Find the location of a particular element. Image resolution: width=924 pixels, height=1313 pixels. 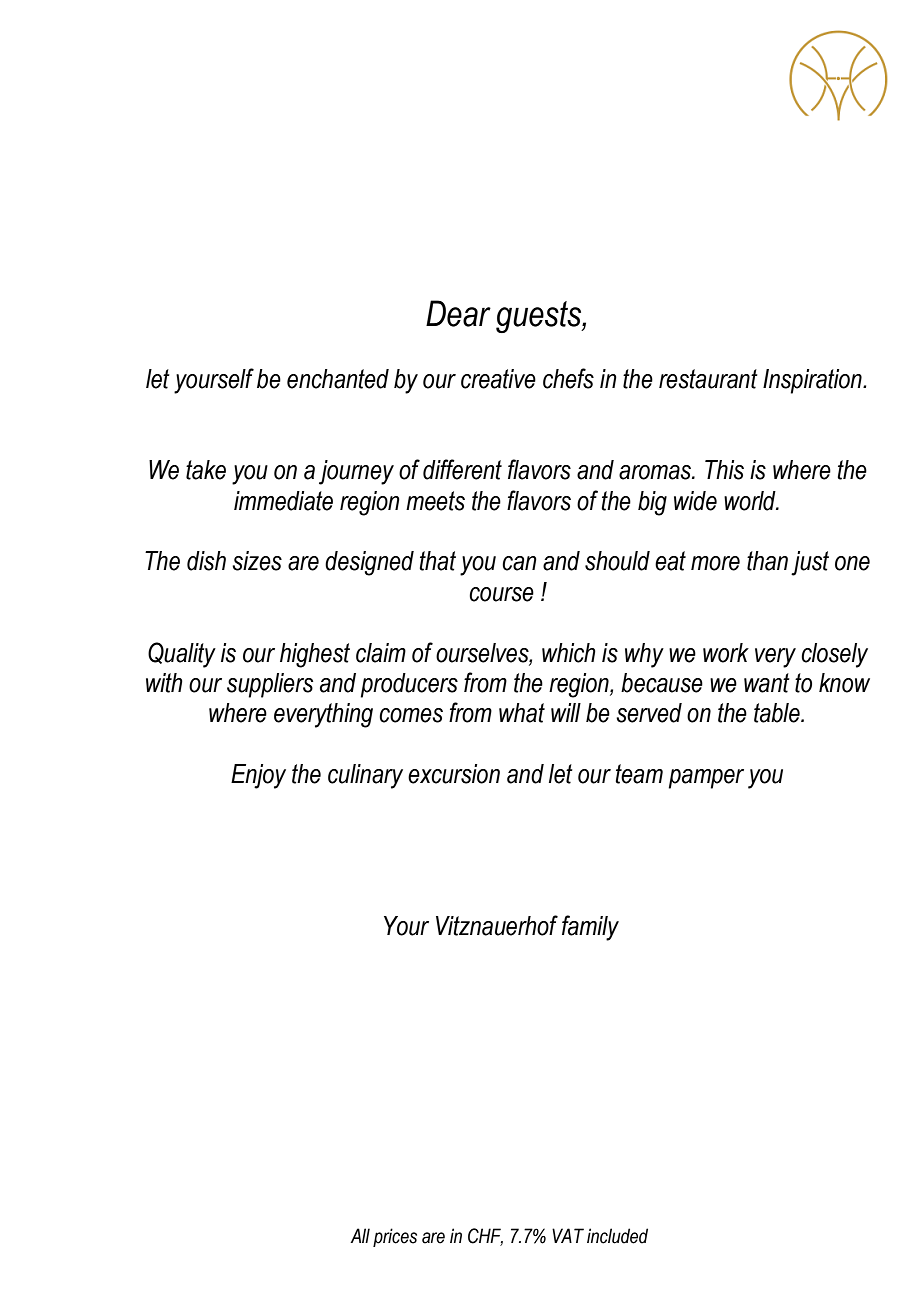

excursion is located at coordinates (454, 774).
